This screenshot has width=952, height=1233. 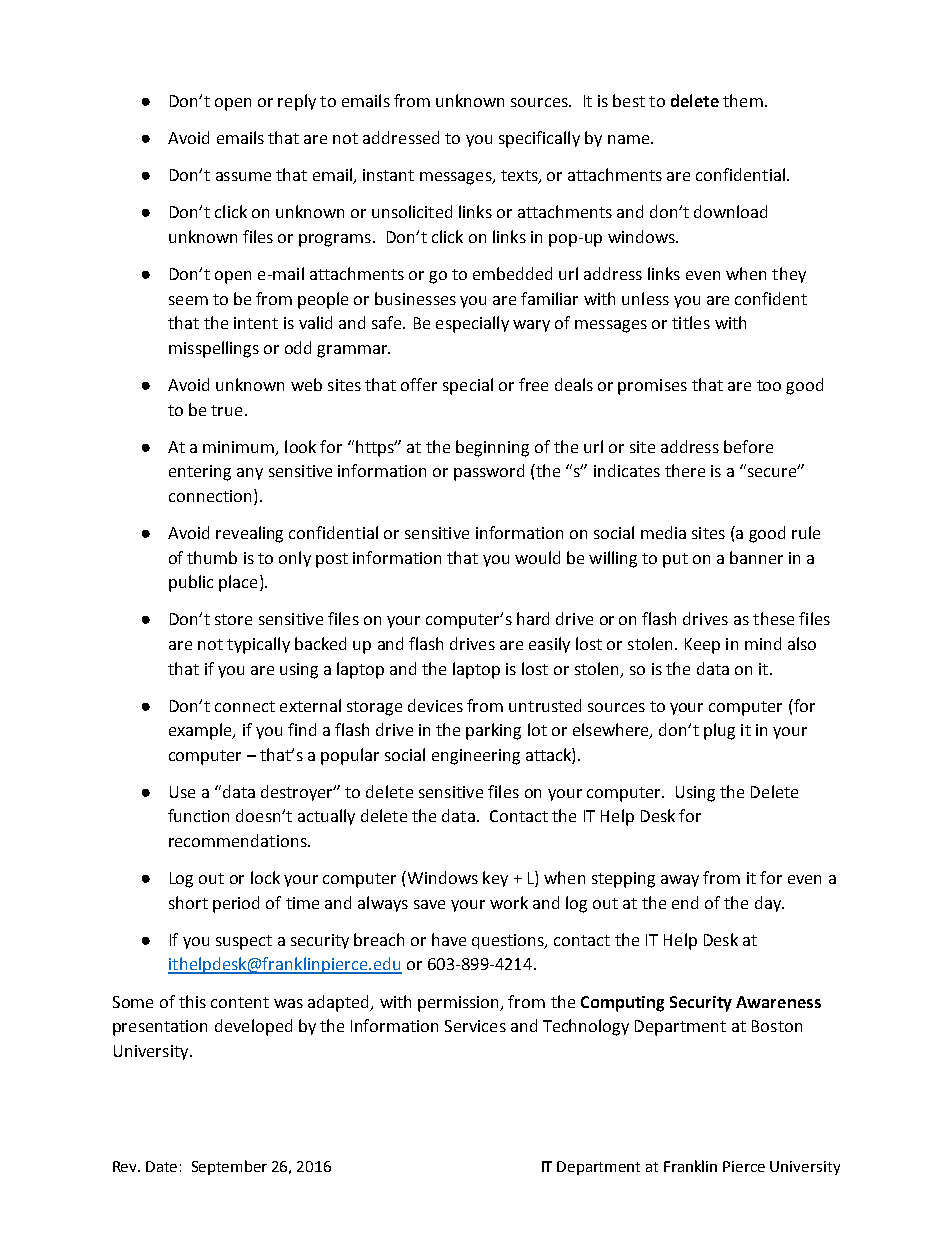 I want to click on before, so click(x=748, y=446).
